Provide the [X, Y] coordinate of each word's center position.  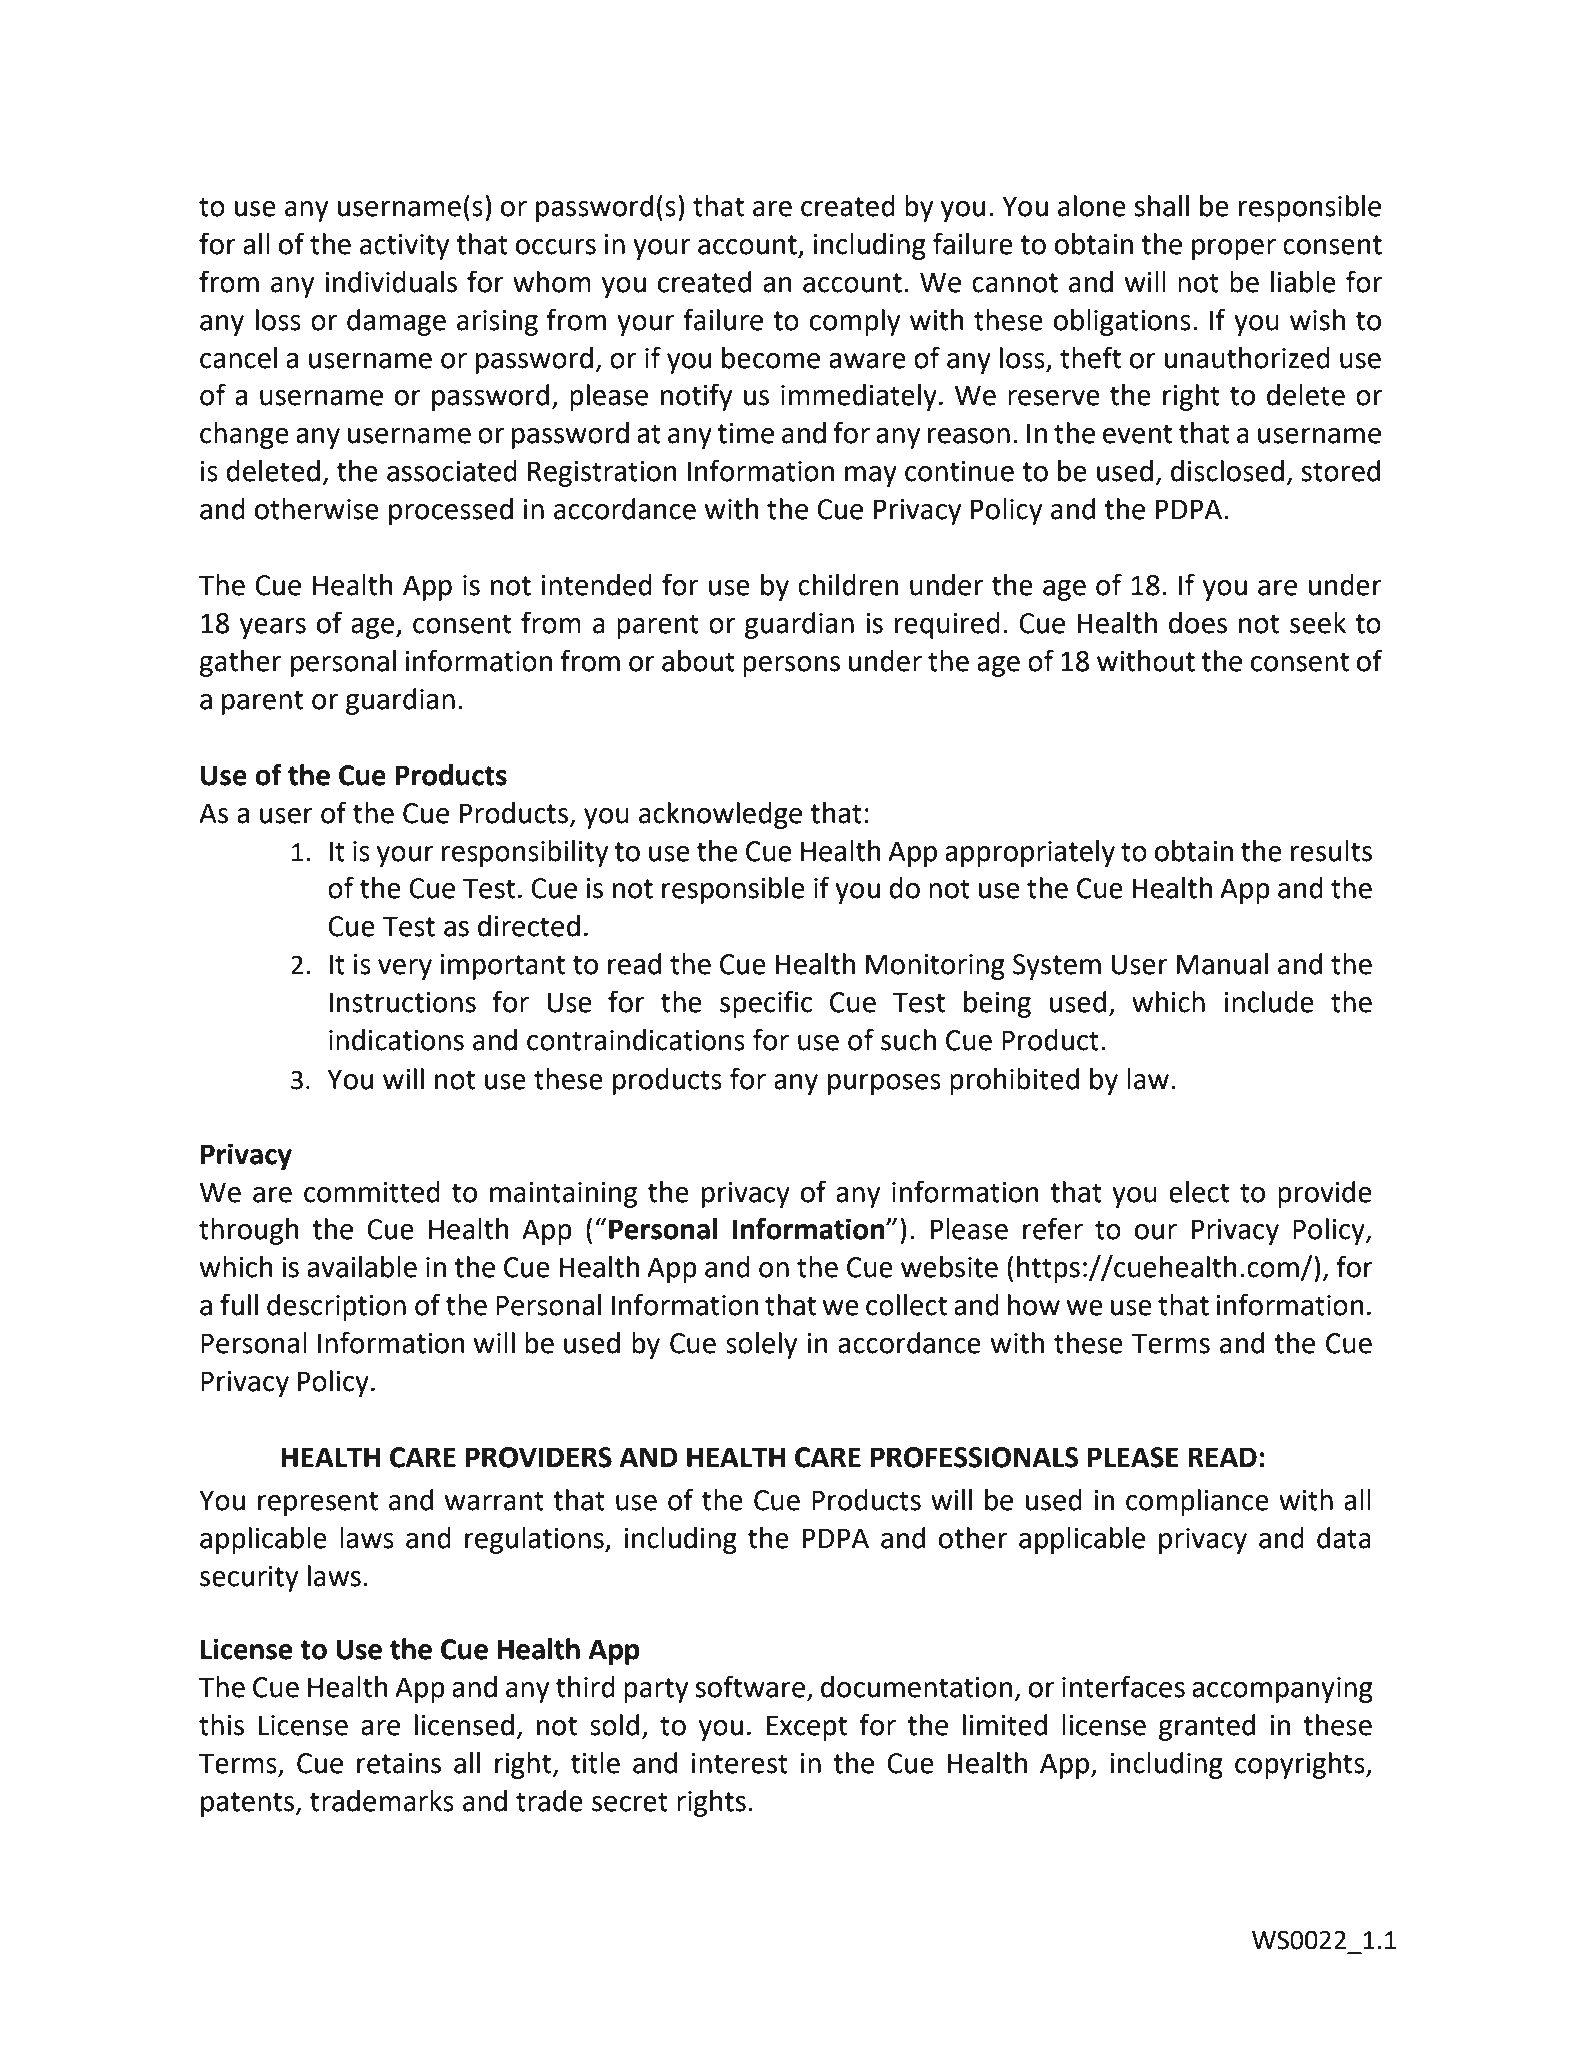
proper [1234, 249]
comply [855, 322]
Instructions [403, 1002]
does [1198, 623]
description [336, 1307]
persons [791, 666]
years [273, 628]
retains [399, 1763]
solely [761, 1345]
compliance [1197, 1502]
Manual [1222, 964]
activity [404, 247]
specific [766, 1004]
